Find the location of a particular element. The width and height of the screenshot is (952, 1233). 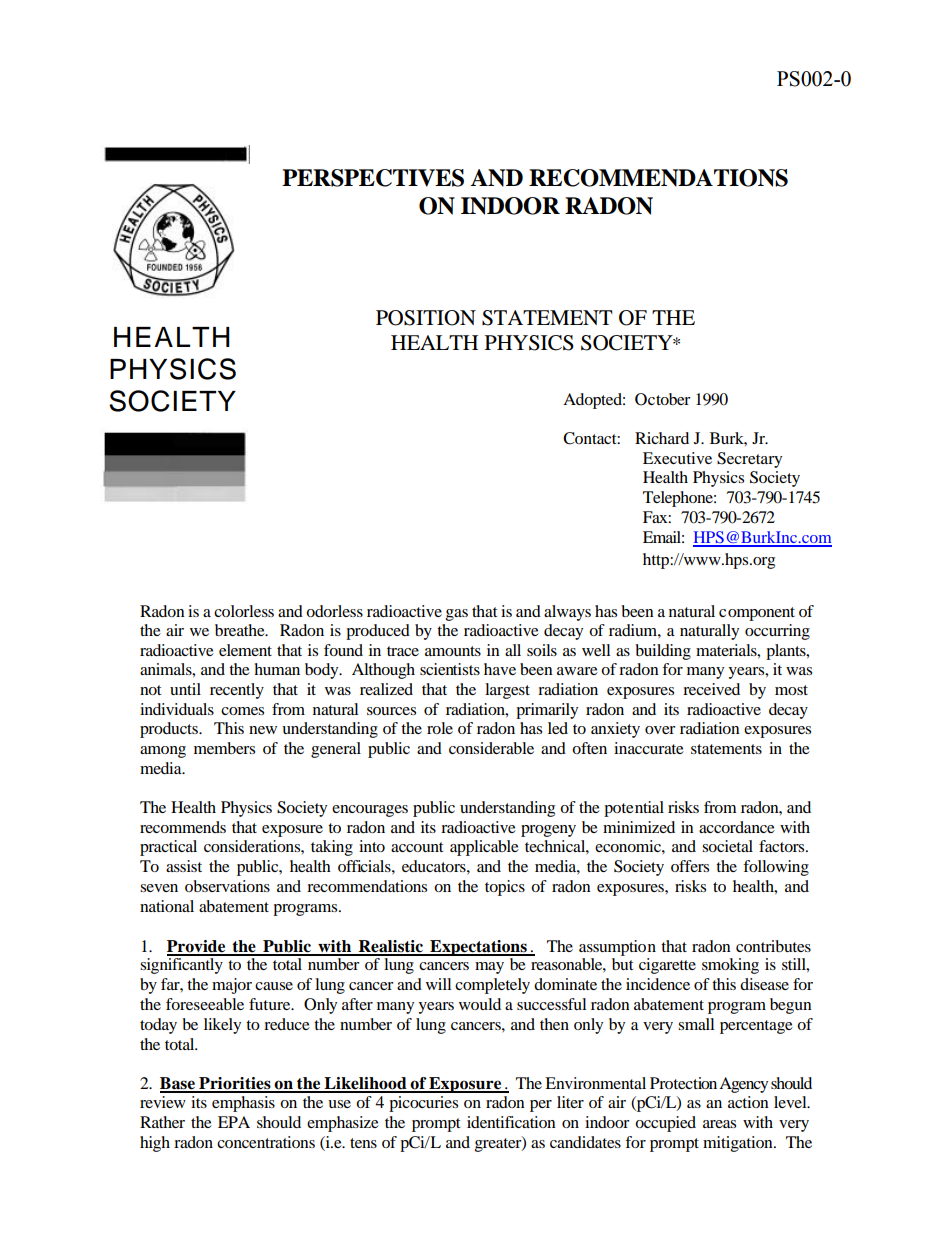

POSITION is located at coordinates (426, 318).
